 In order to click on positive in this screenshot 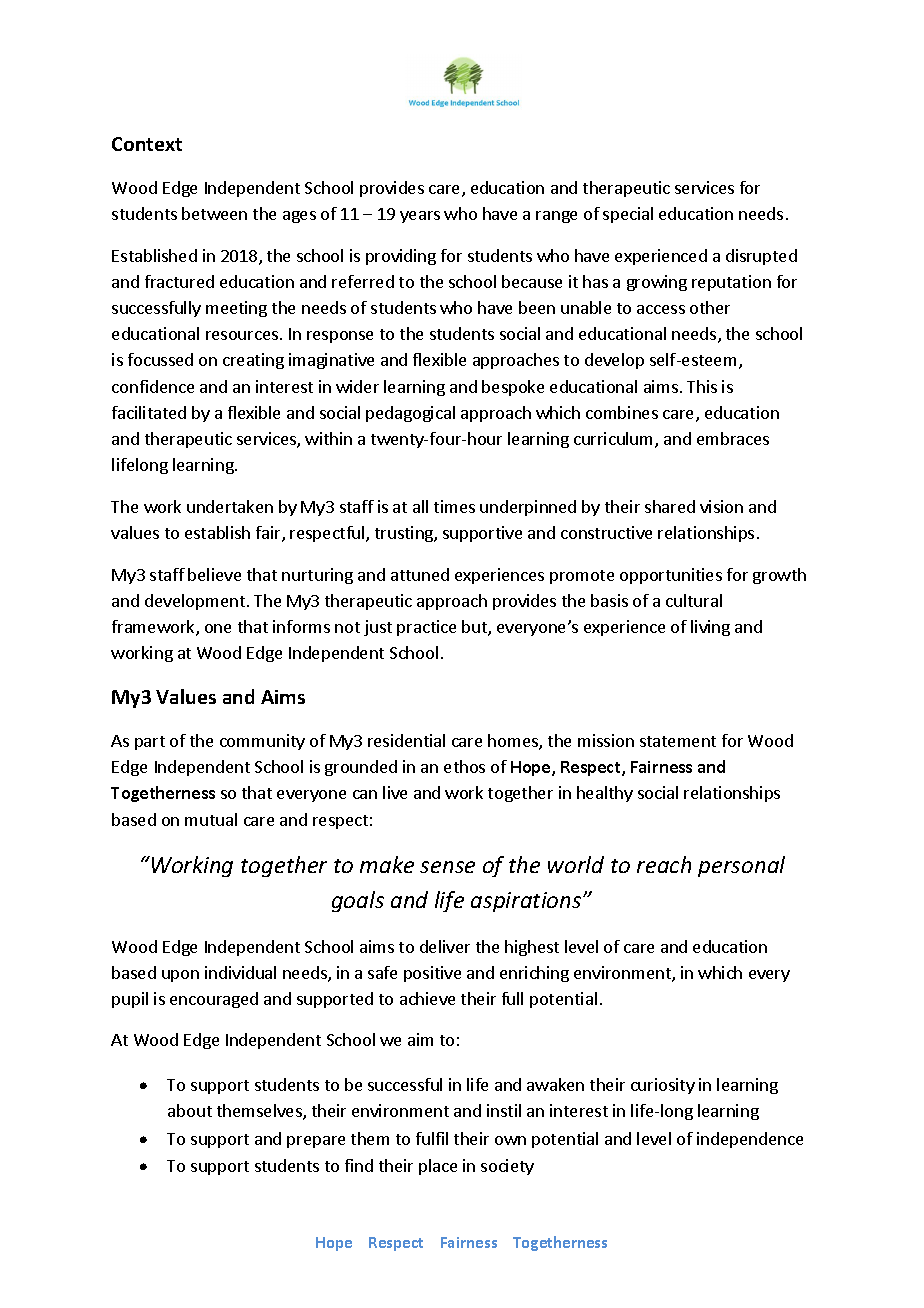, I will do `click(432, 974)`.
